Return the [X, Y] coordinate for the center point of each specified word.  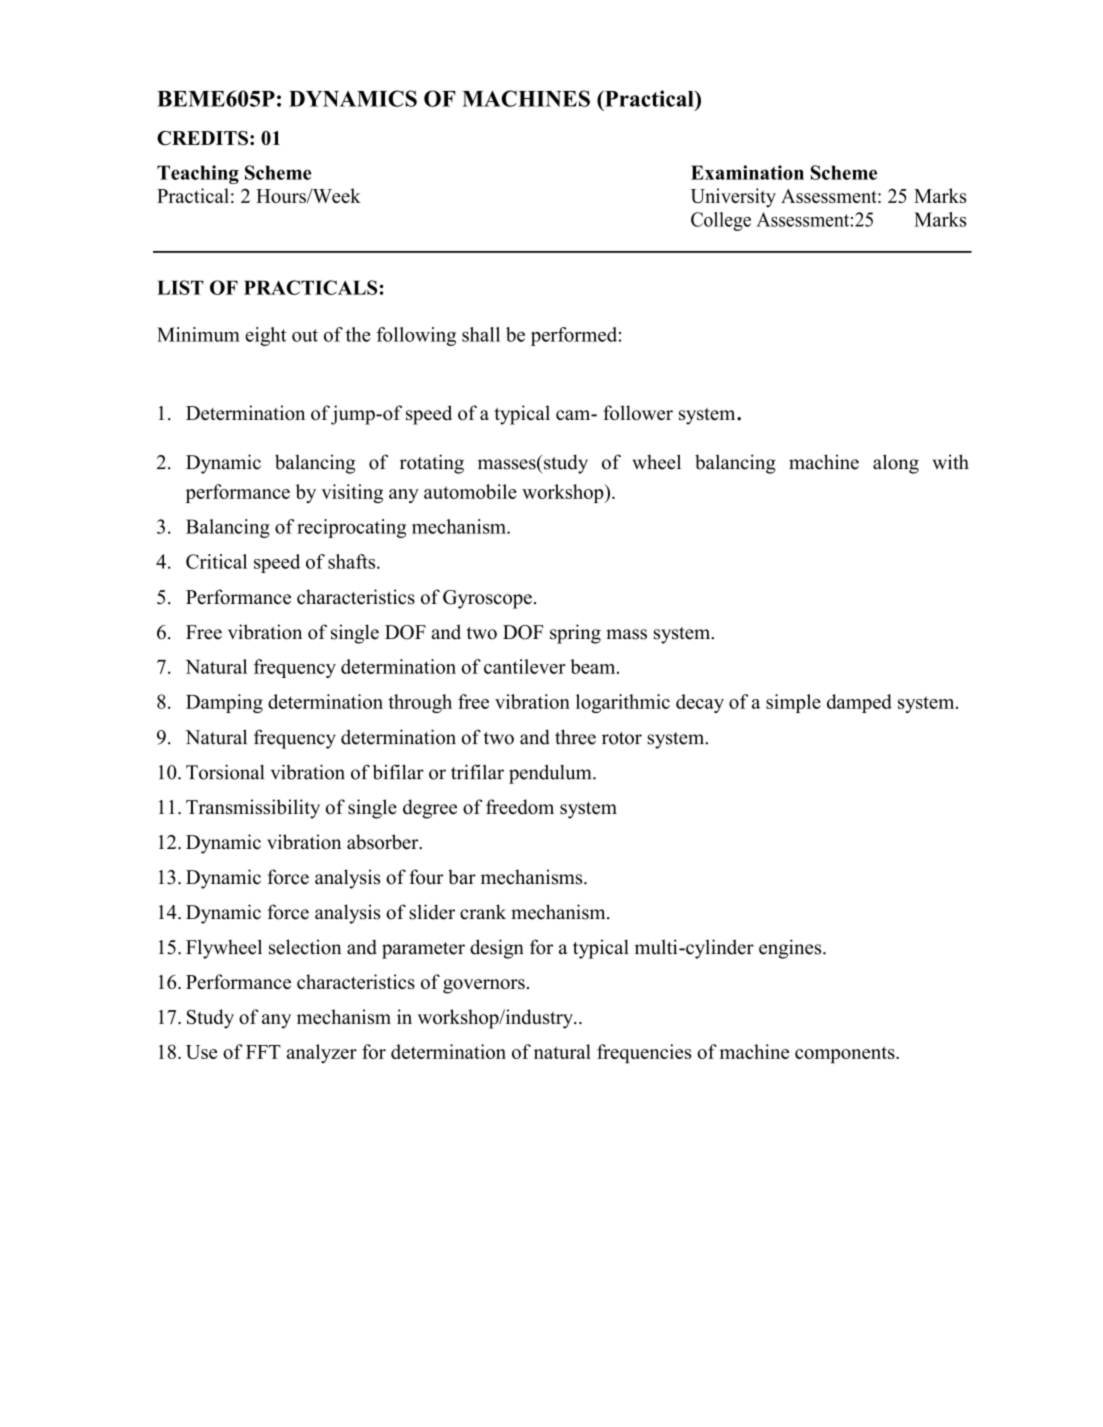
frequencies [644, 1054]
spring [575, 634]
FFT [263, 1052]
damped [859, 703]
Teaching [198, 174]
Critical [216, 561]
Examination [747, 172]
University [733, 198]
